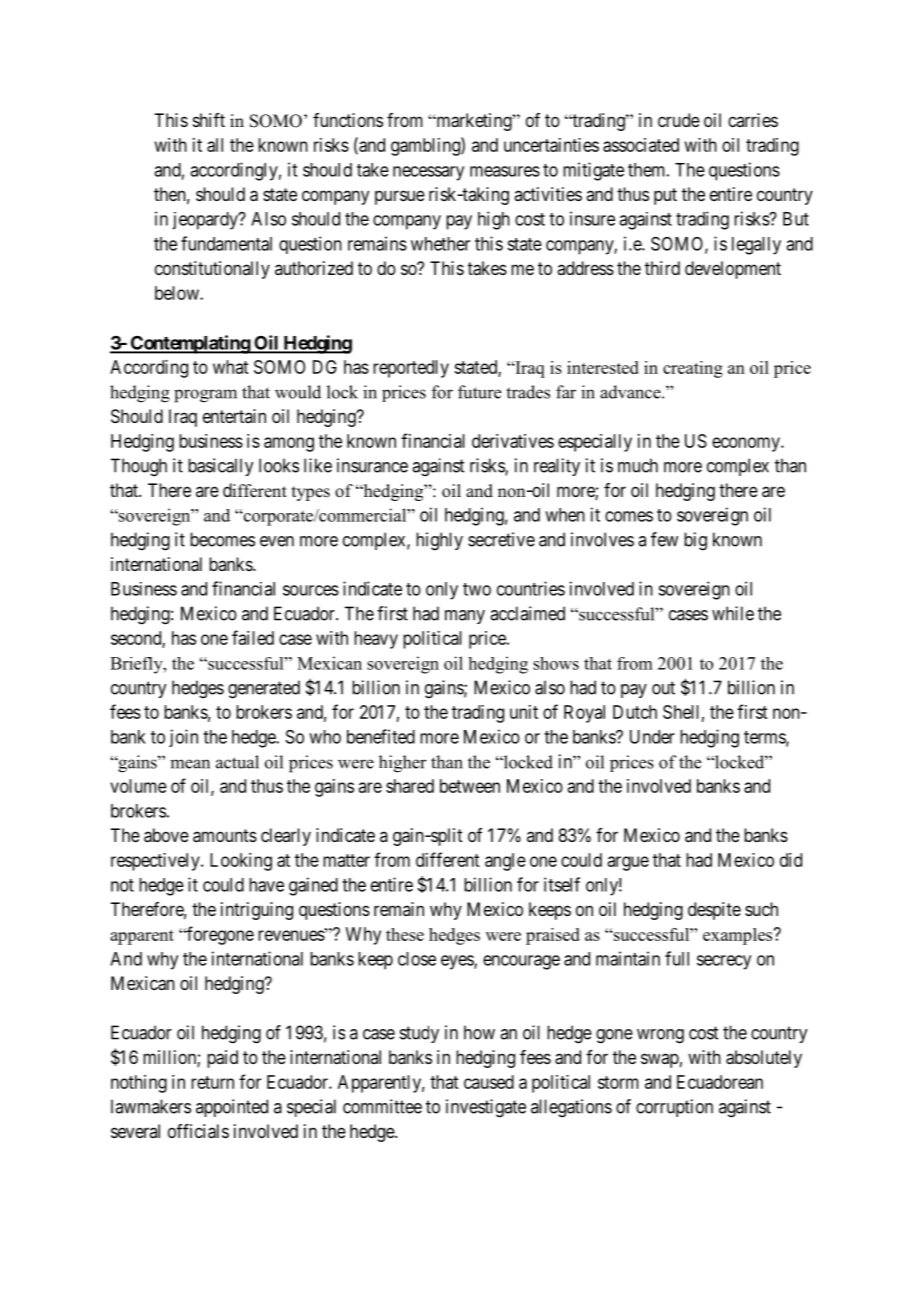 Image resolution: width=924 pixels, height=1308 pixels. I want to click on appointed, so click(232, 1108).
